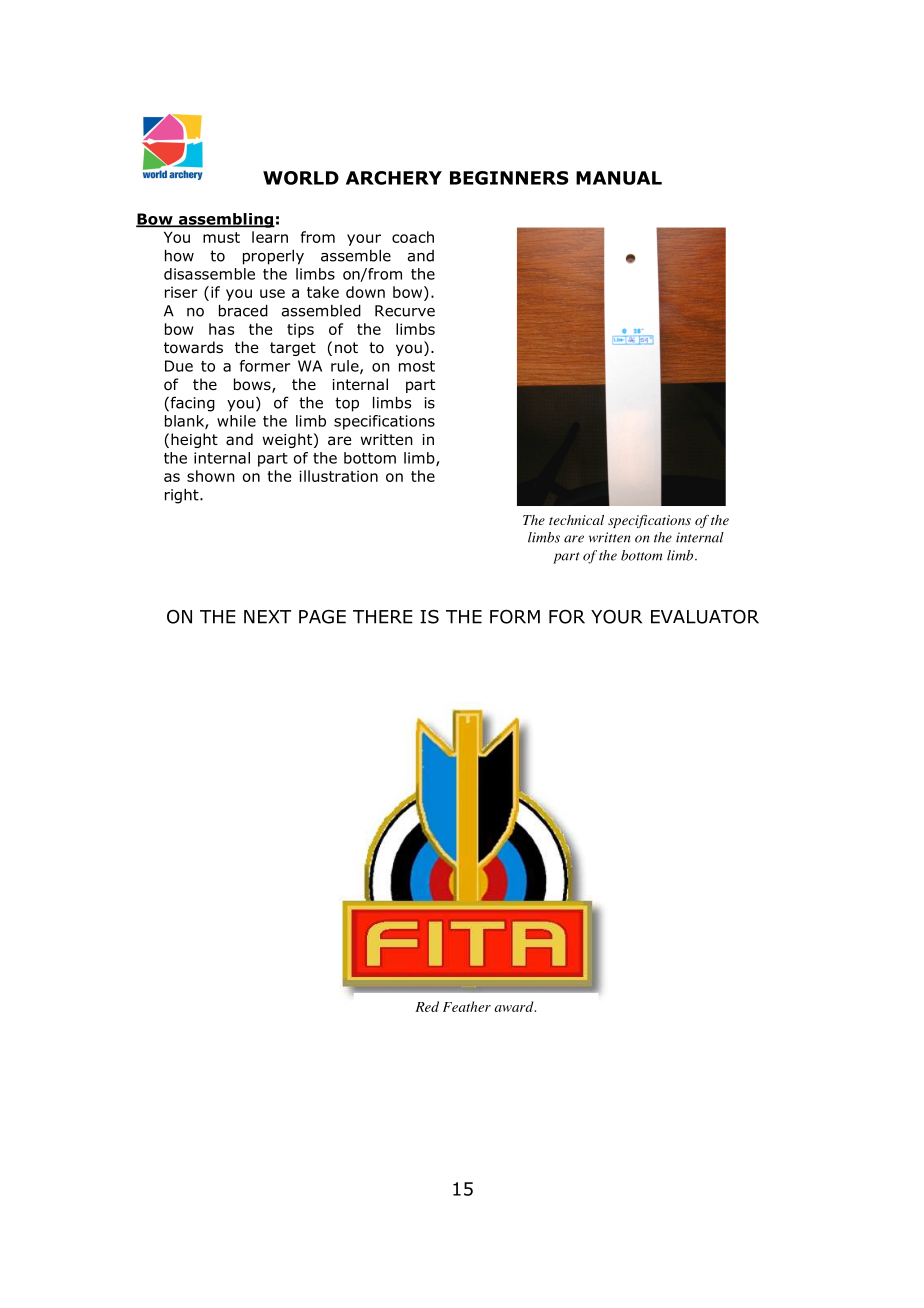 This screenshot has width=924, height=1308. Describe the element at coordinates (413, 237) in the screenshot. I see `coach` at that location.
